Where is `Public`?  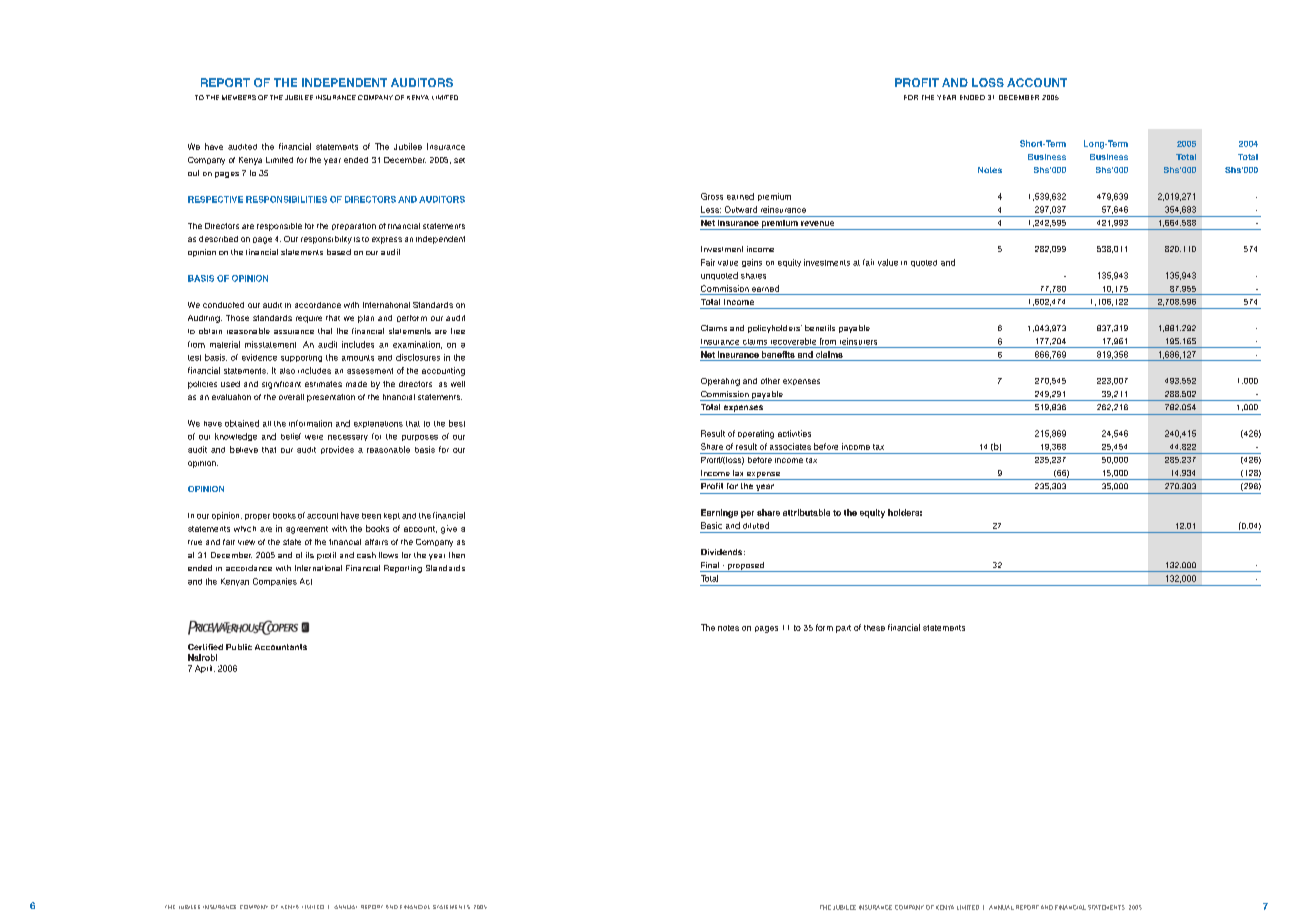 Public is located at coordinates (239, 647).
